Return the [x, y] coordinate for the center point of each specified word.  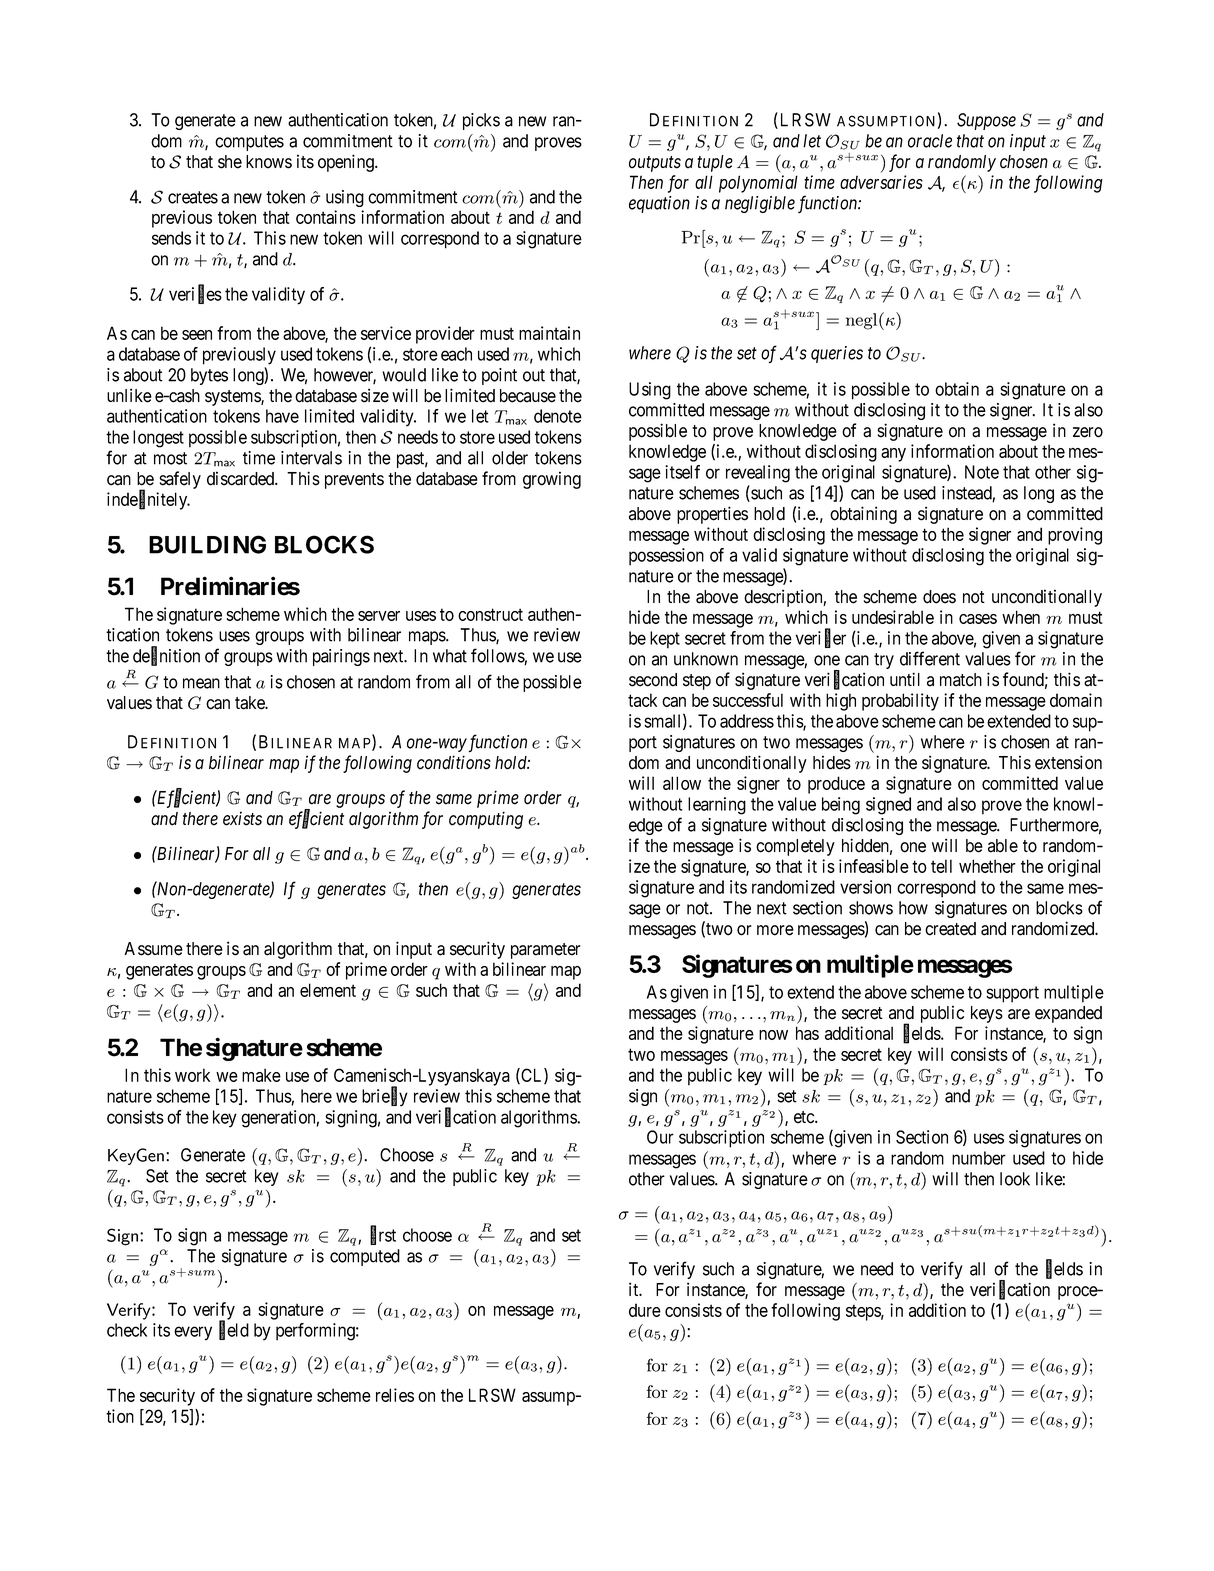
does [939, 597]
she [230, 162]
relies [395, 1395]
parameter [546, 951]
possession [666, 557]
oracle [930, 141]
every [193, 1333]
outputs [655, 164]
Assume [154, 949]
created [950, 929]
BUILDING [207, 544]
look [1015, 1179]
